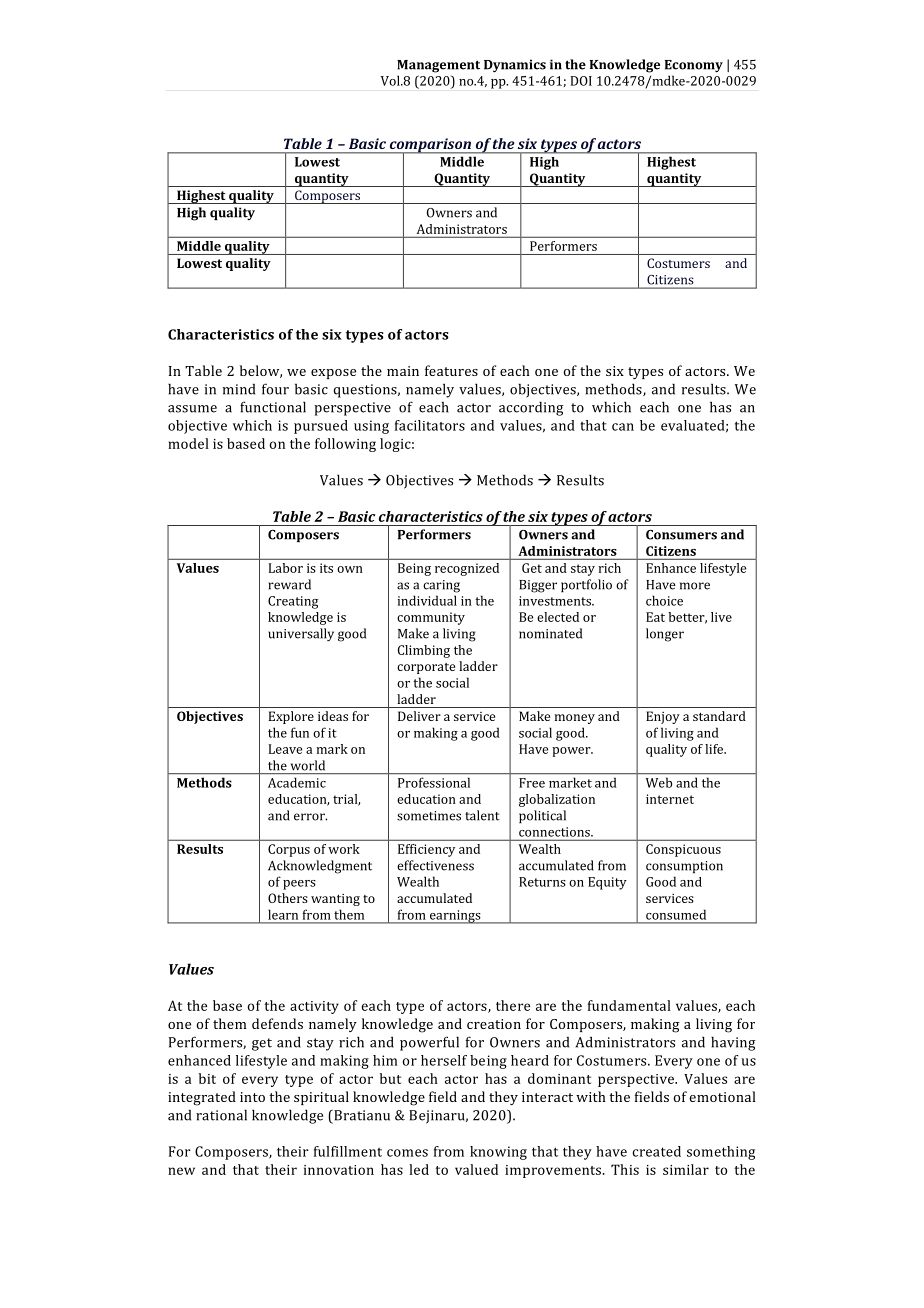 This image has width=924, height=1308. I want to click on Creating, so click(293, 602).
